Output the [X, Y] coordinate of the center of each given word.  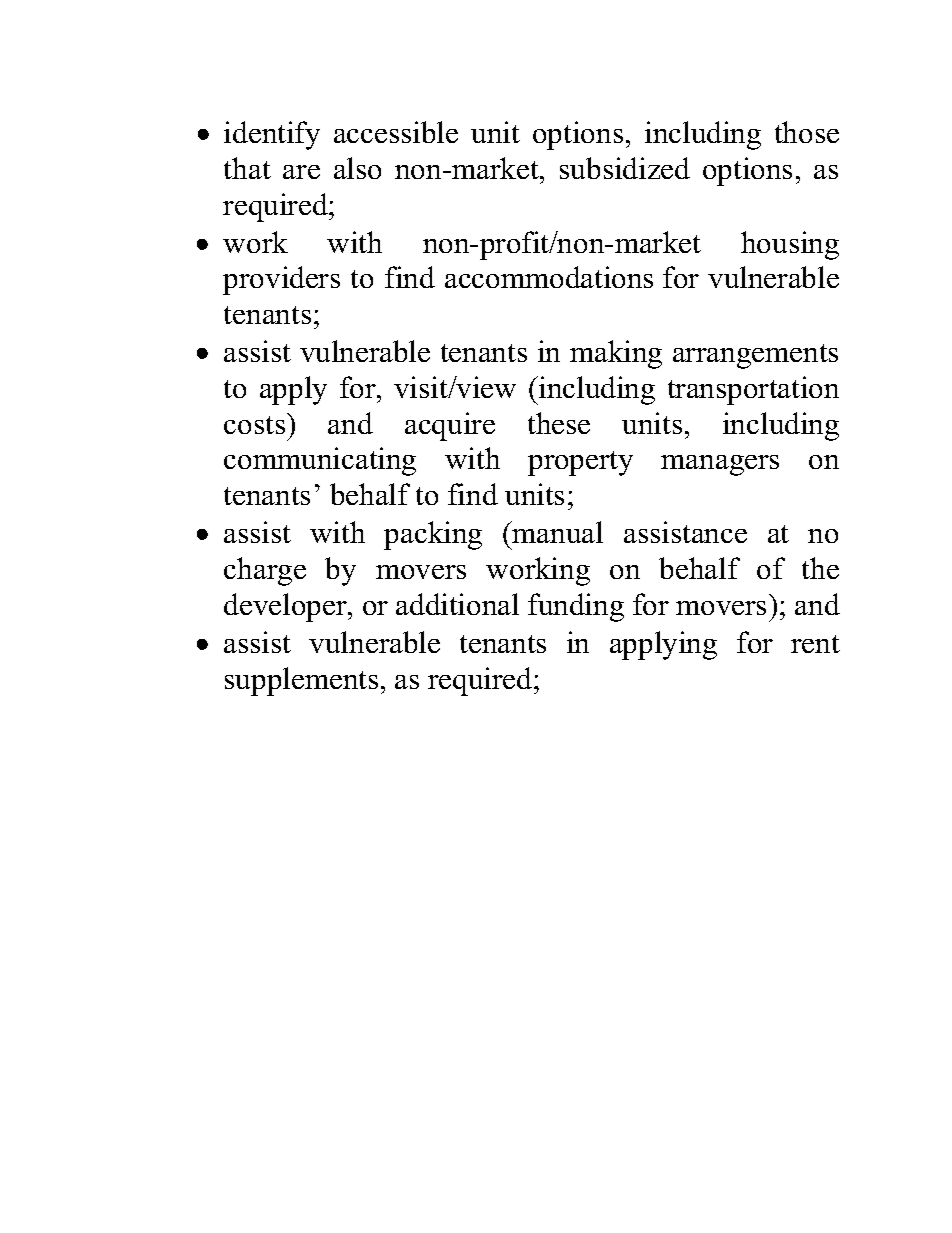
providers [281, 280]
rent [815, 644]
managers [720, 465]
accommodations [549, 277]
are [301, 172]
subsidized [625, 168]
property [580, 463]
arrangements [755, 356]
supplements [301, 681]
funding [576, 607]
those [807, 132]
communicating [320, 461]
